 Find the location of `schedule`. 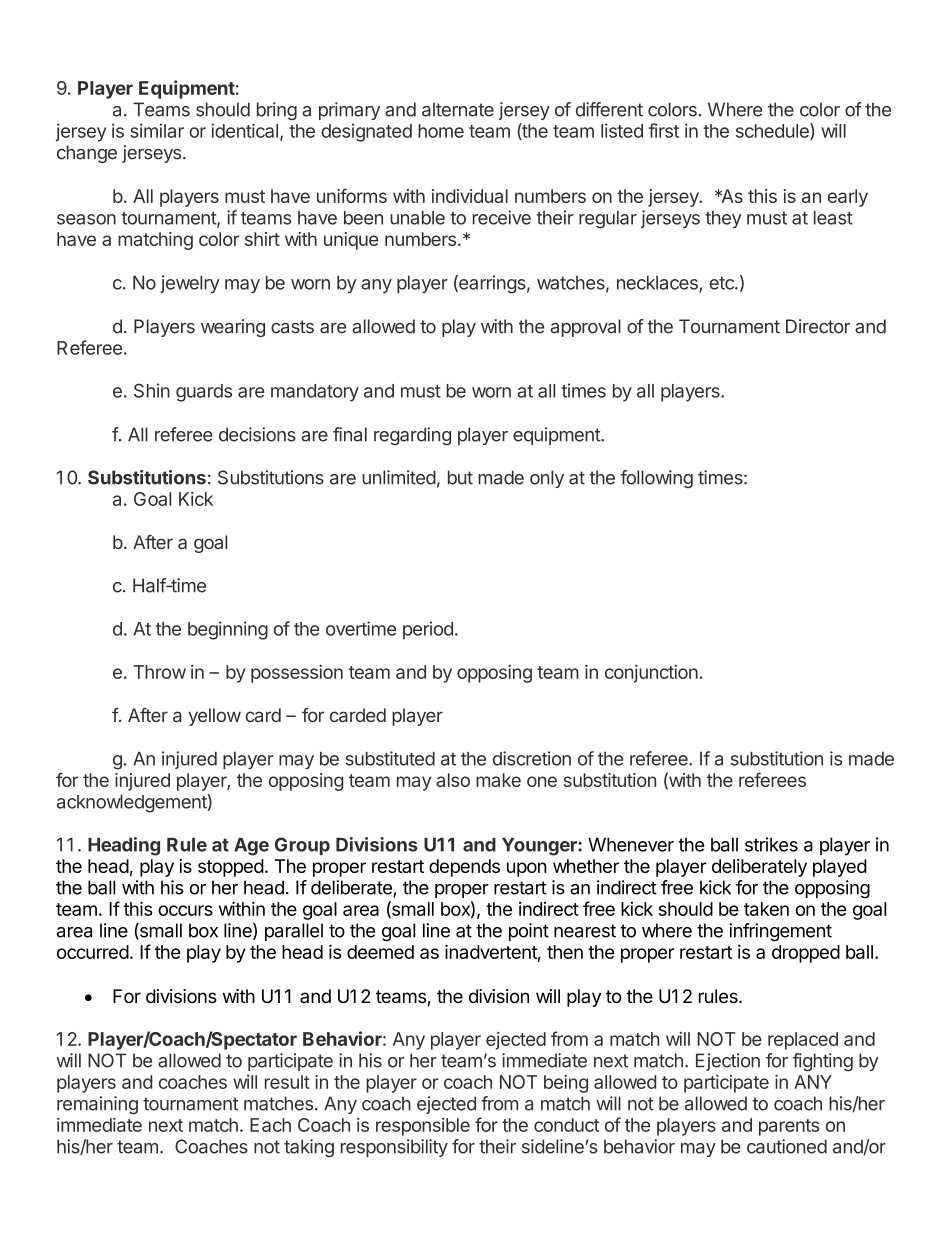

schedule is located at coordinates (773, 131).
